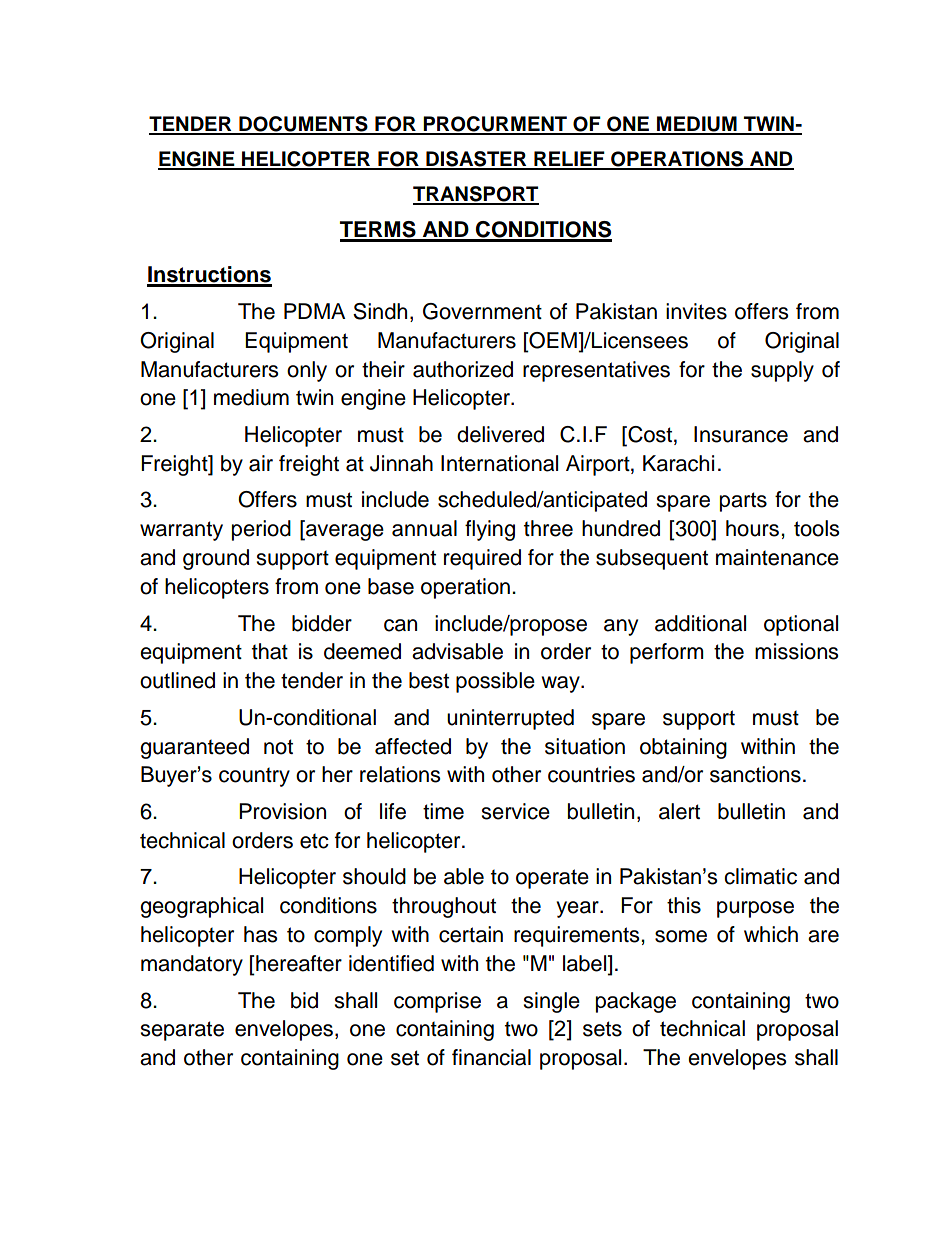  What do you see at coordinates (476, 160) in the screenshot?
I see `DISASTER` at bounding box center [476, 160].
